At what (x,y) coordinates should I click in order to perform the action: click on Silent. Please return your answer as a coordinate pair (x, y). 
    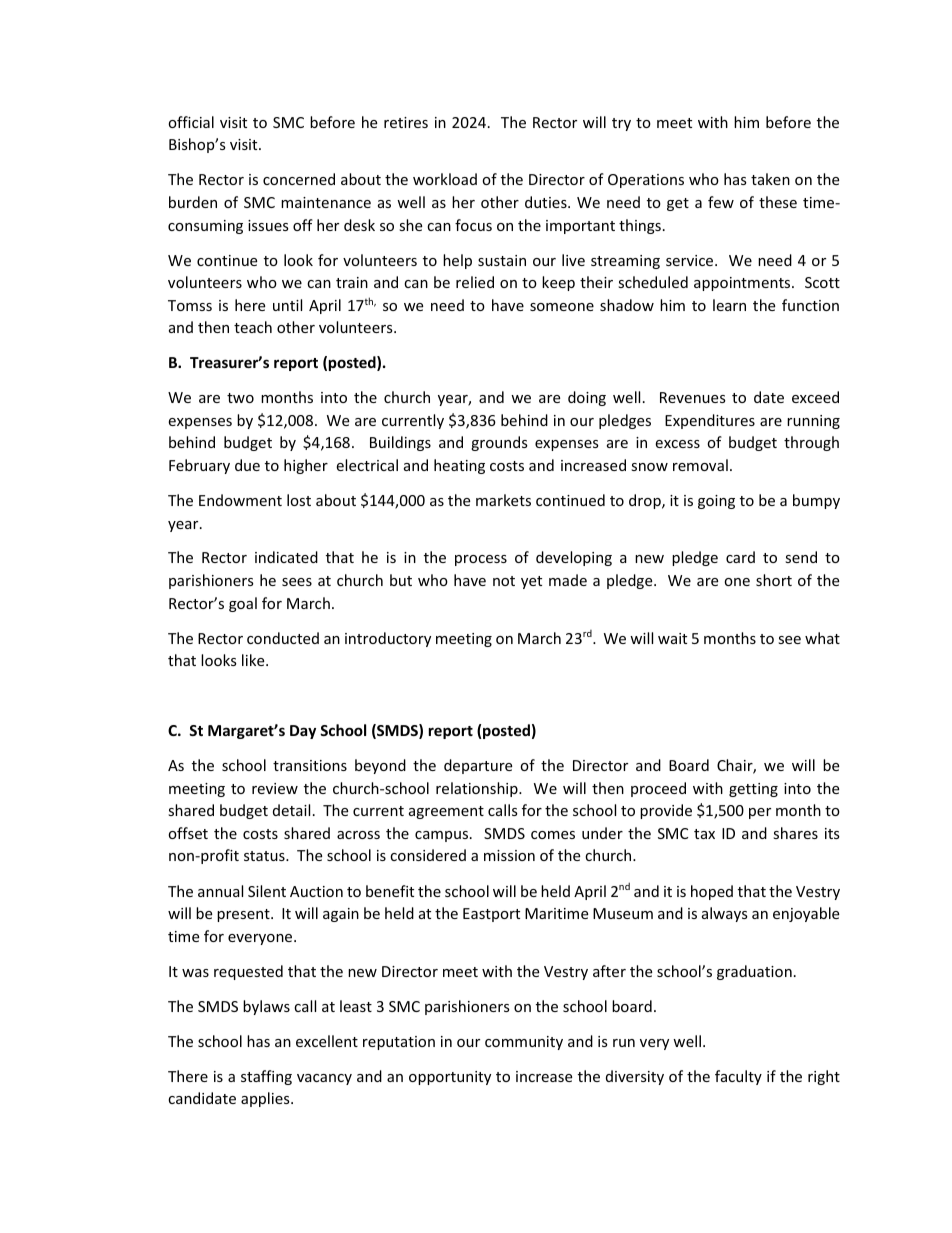
    Looking at the image, I should click on (267, 891).
